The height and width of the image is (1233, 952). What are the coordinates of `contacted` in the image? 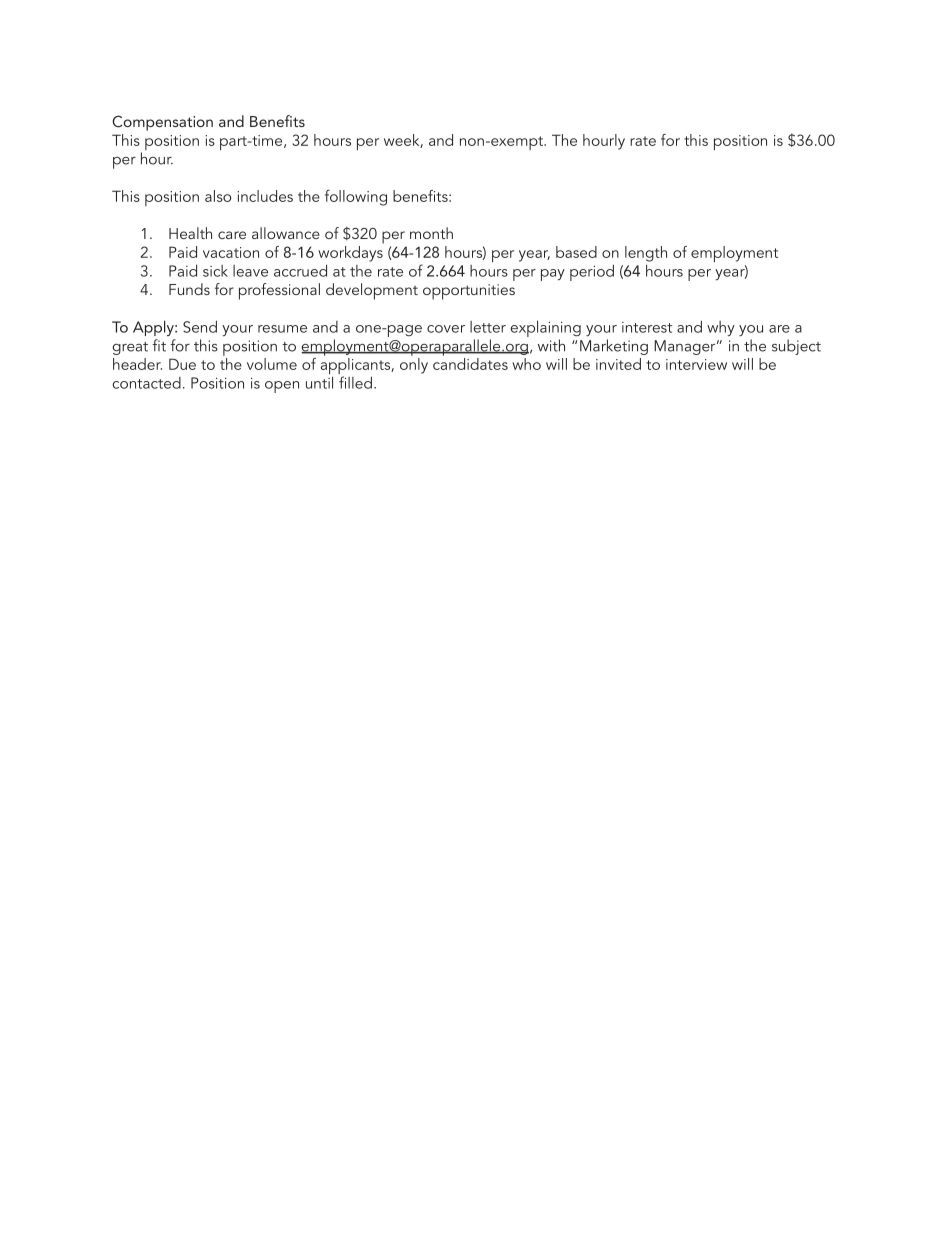 It's located at (146, 383).
